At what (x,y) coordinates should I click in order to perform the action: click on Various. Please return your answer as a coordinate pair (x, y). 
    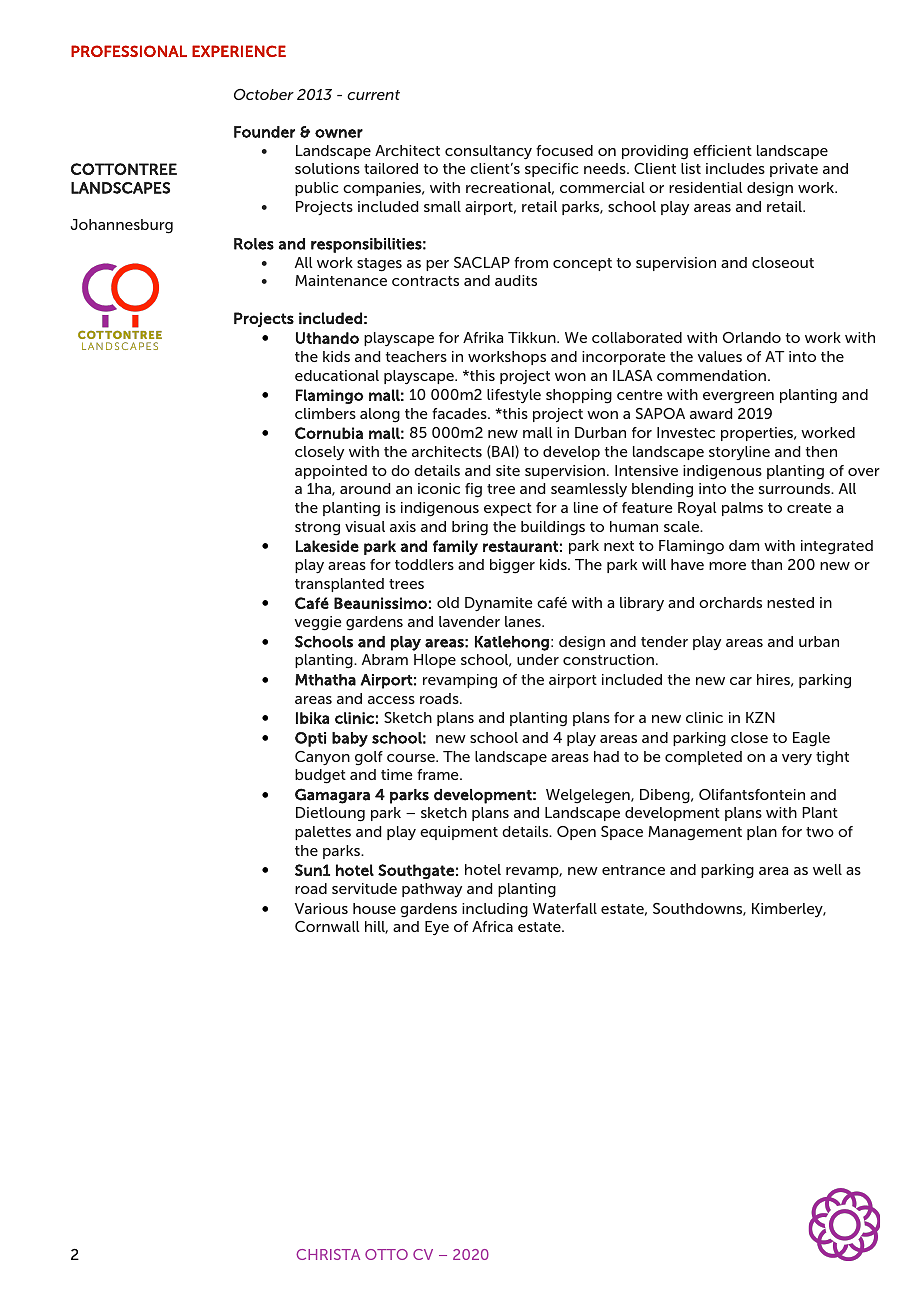
    Looking at the image, I should click on (321, 908).
